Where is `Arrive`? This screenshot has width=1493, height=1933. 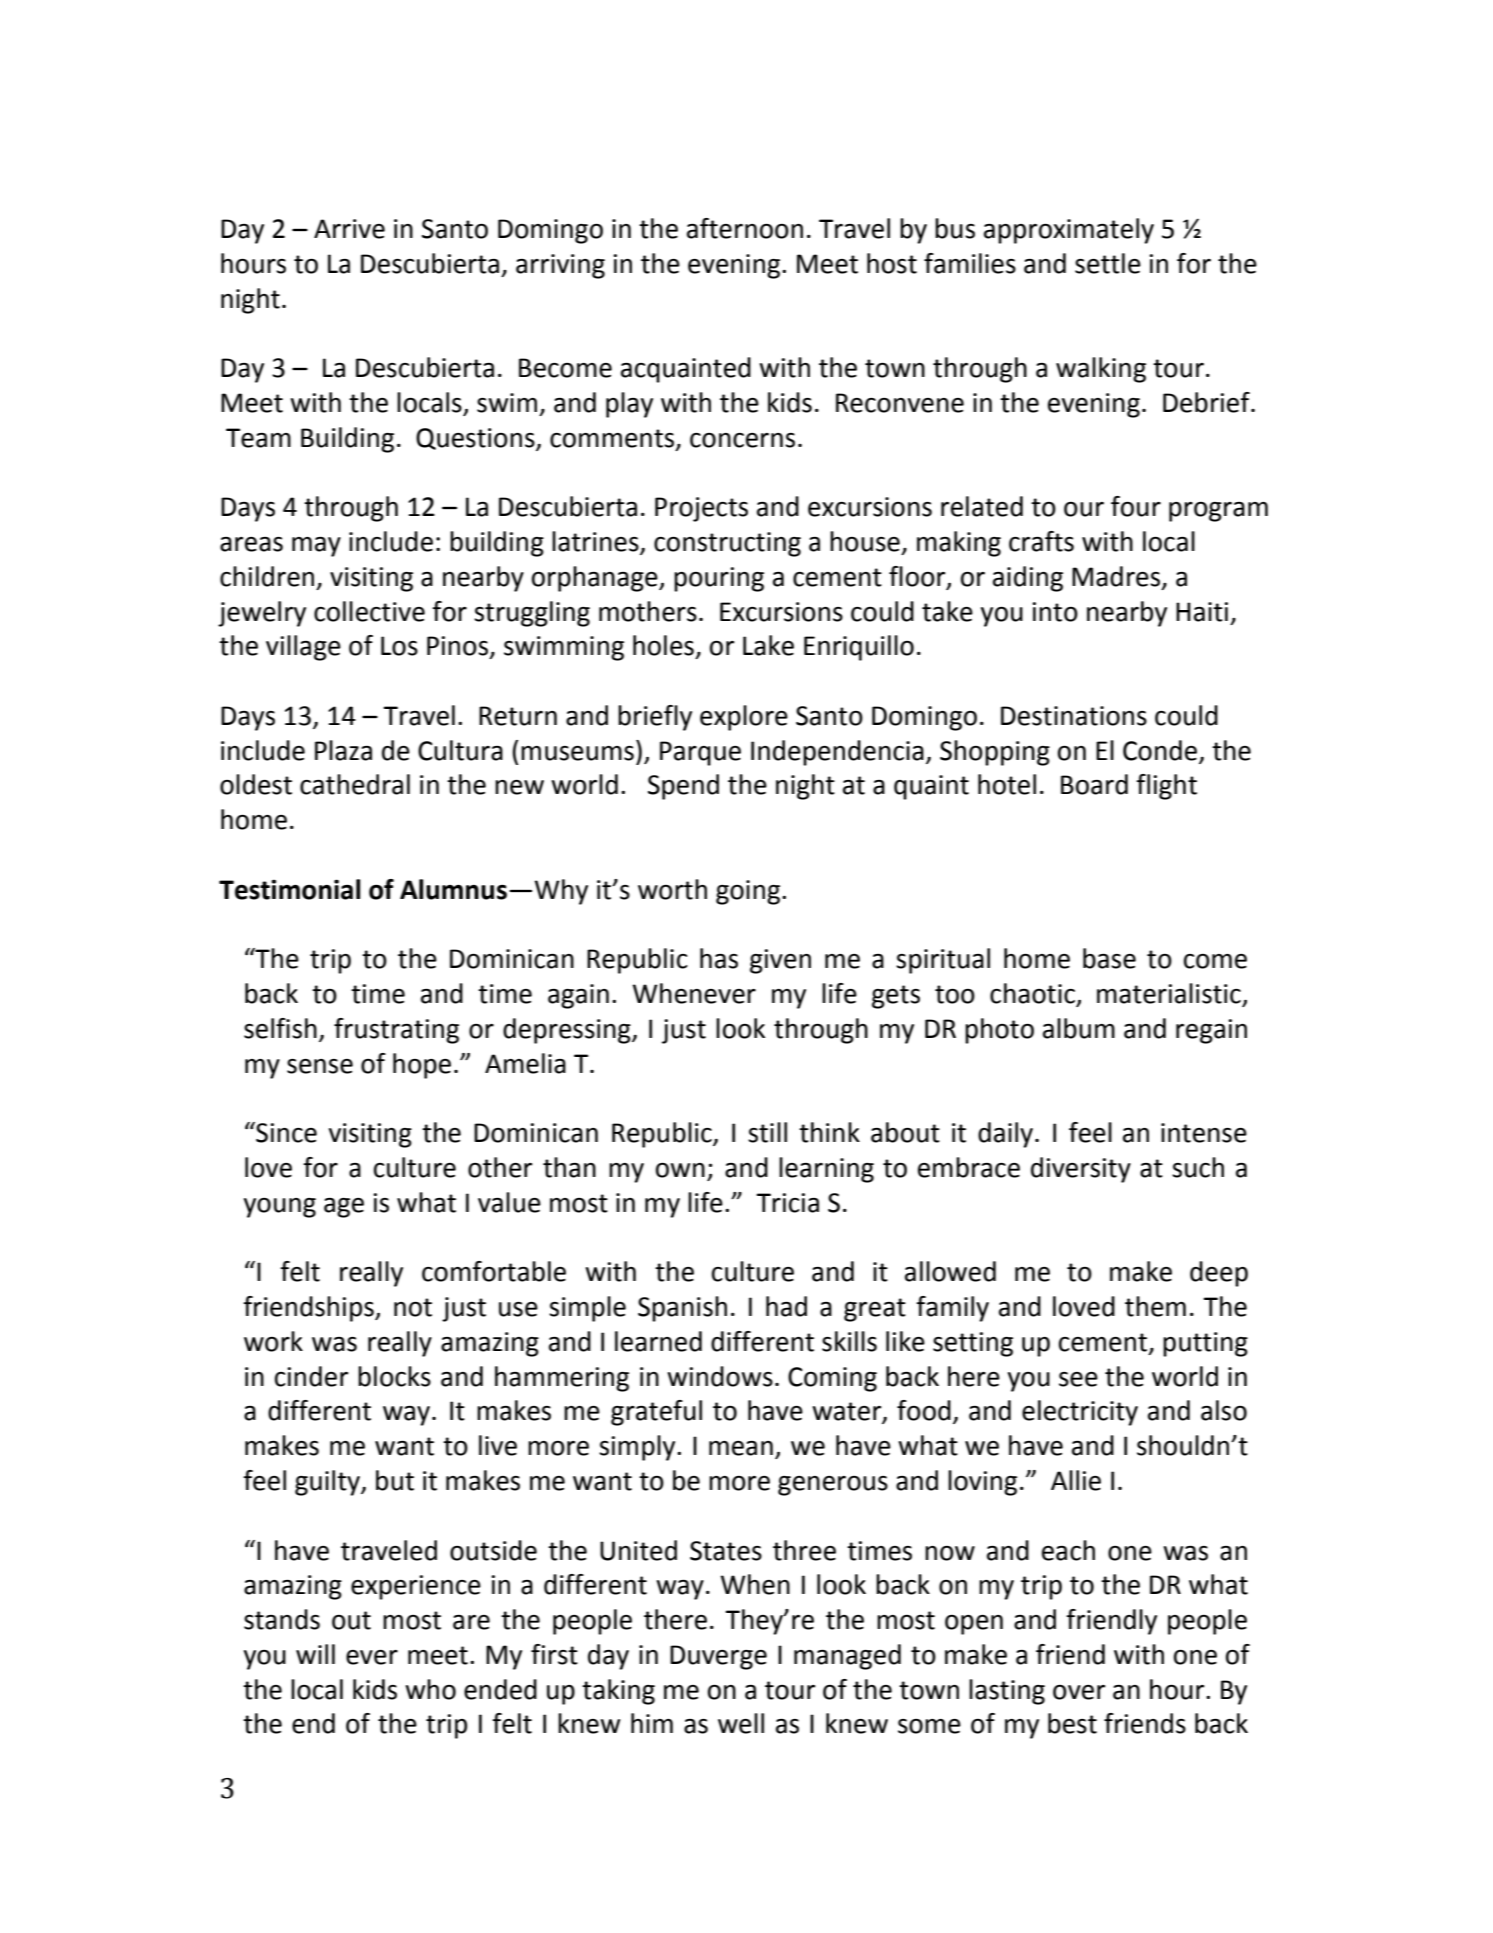
Arrive is located at coordinates (349, 229).
